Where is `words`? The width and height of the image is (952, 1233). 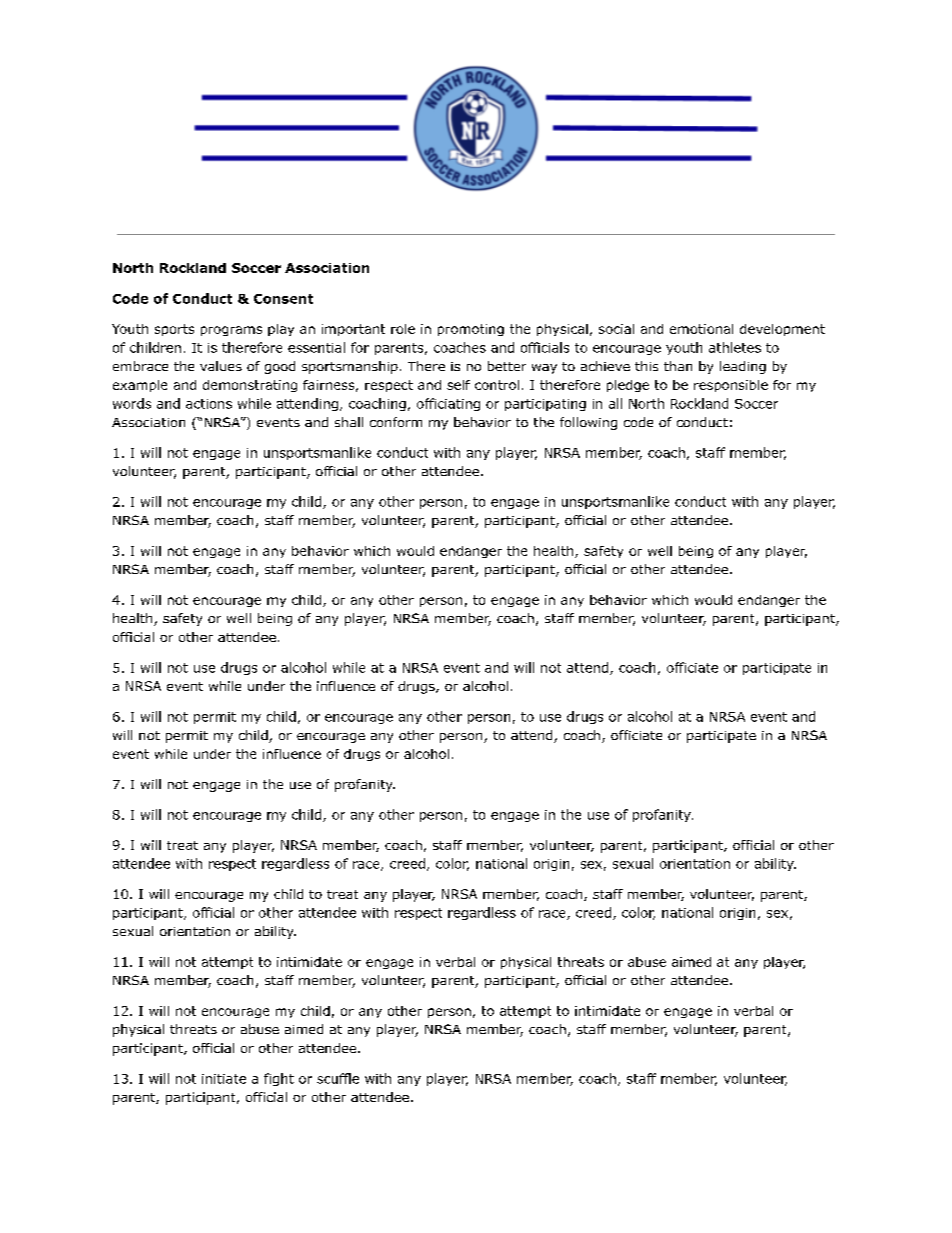
words is located at coordinates (132, 403).
